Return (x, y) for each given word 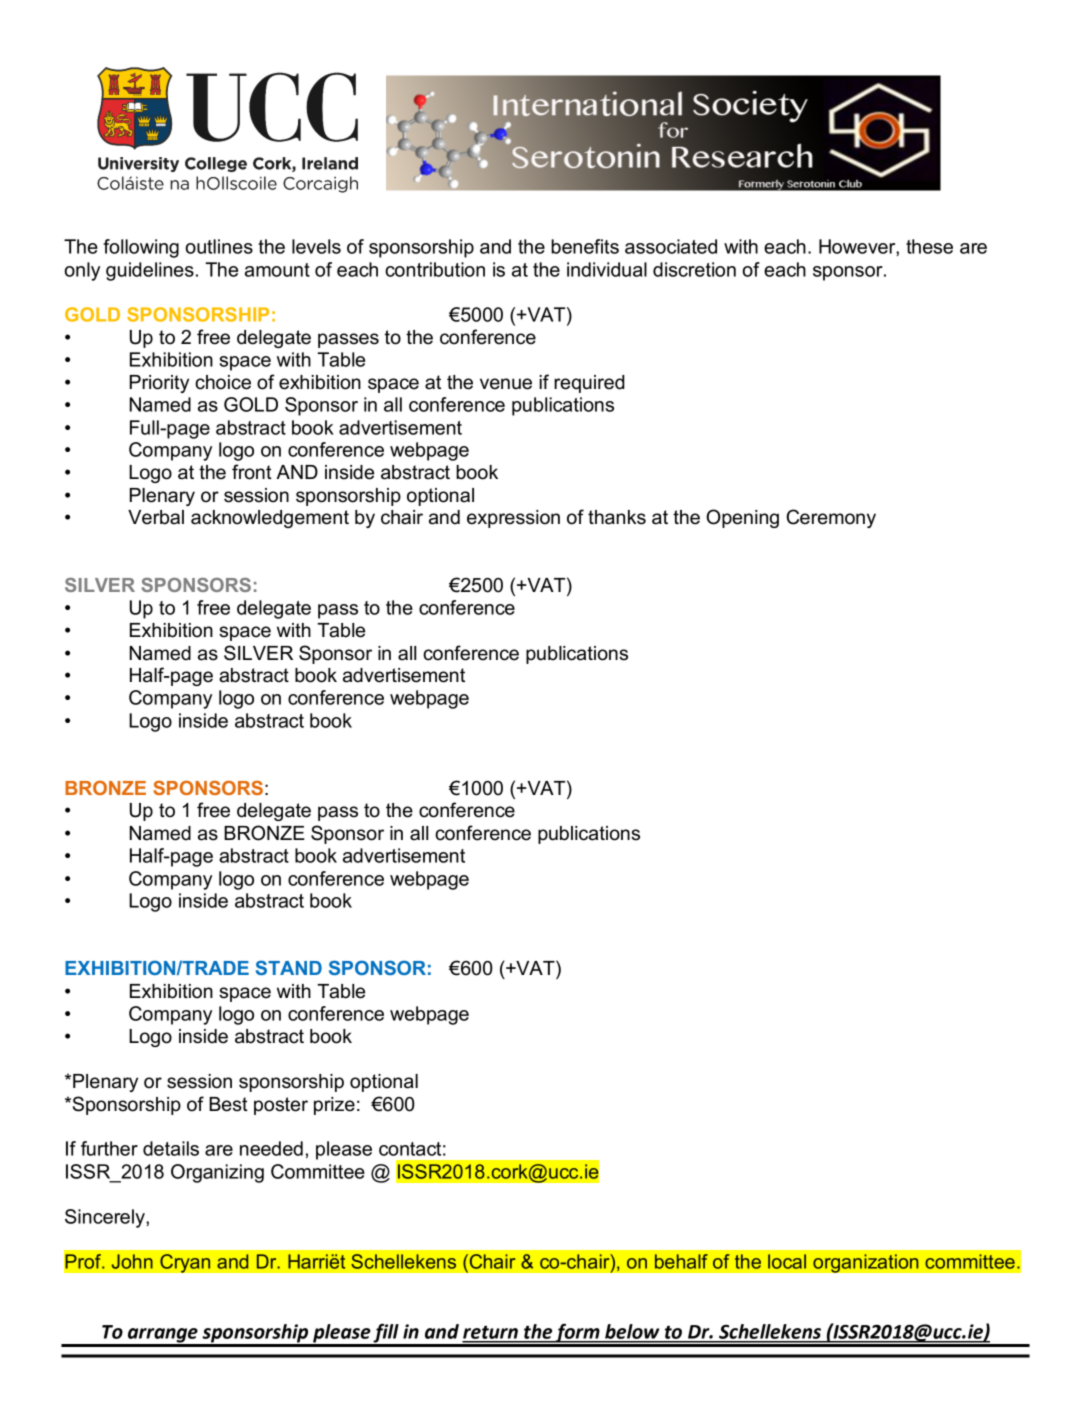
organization (866, 1263)
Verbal (156, 517)
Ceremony (831, 518)
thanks (617, 517)
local (787, 1261)
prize (334, 1106)
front (252, 472)
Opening (742, 518)
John (132, 1261)
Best (228, 1104)
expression (513, 519)
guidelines (150, 271)
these (929, 246)
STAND (289, 967)
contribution (435, 269)
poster (281, 1106)
